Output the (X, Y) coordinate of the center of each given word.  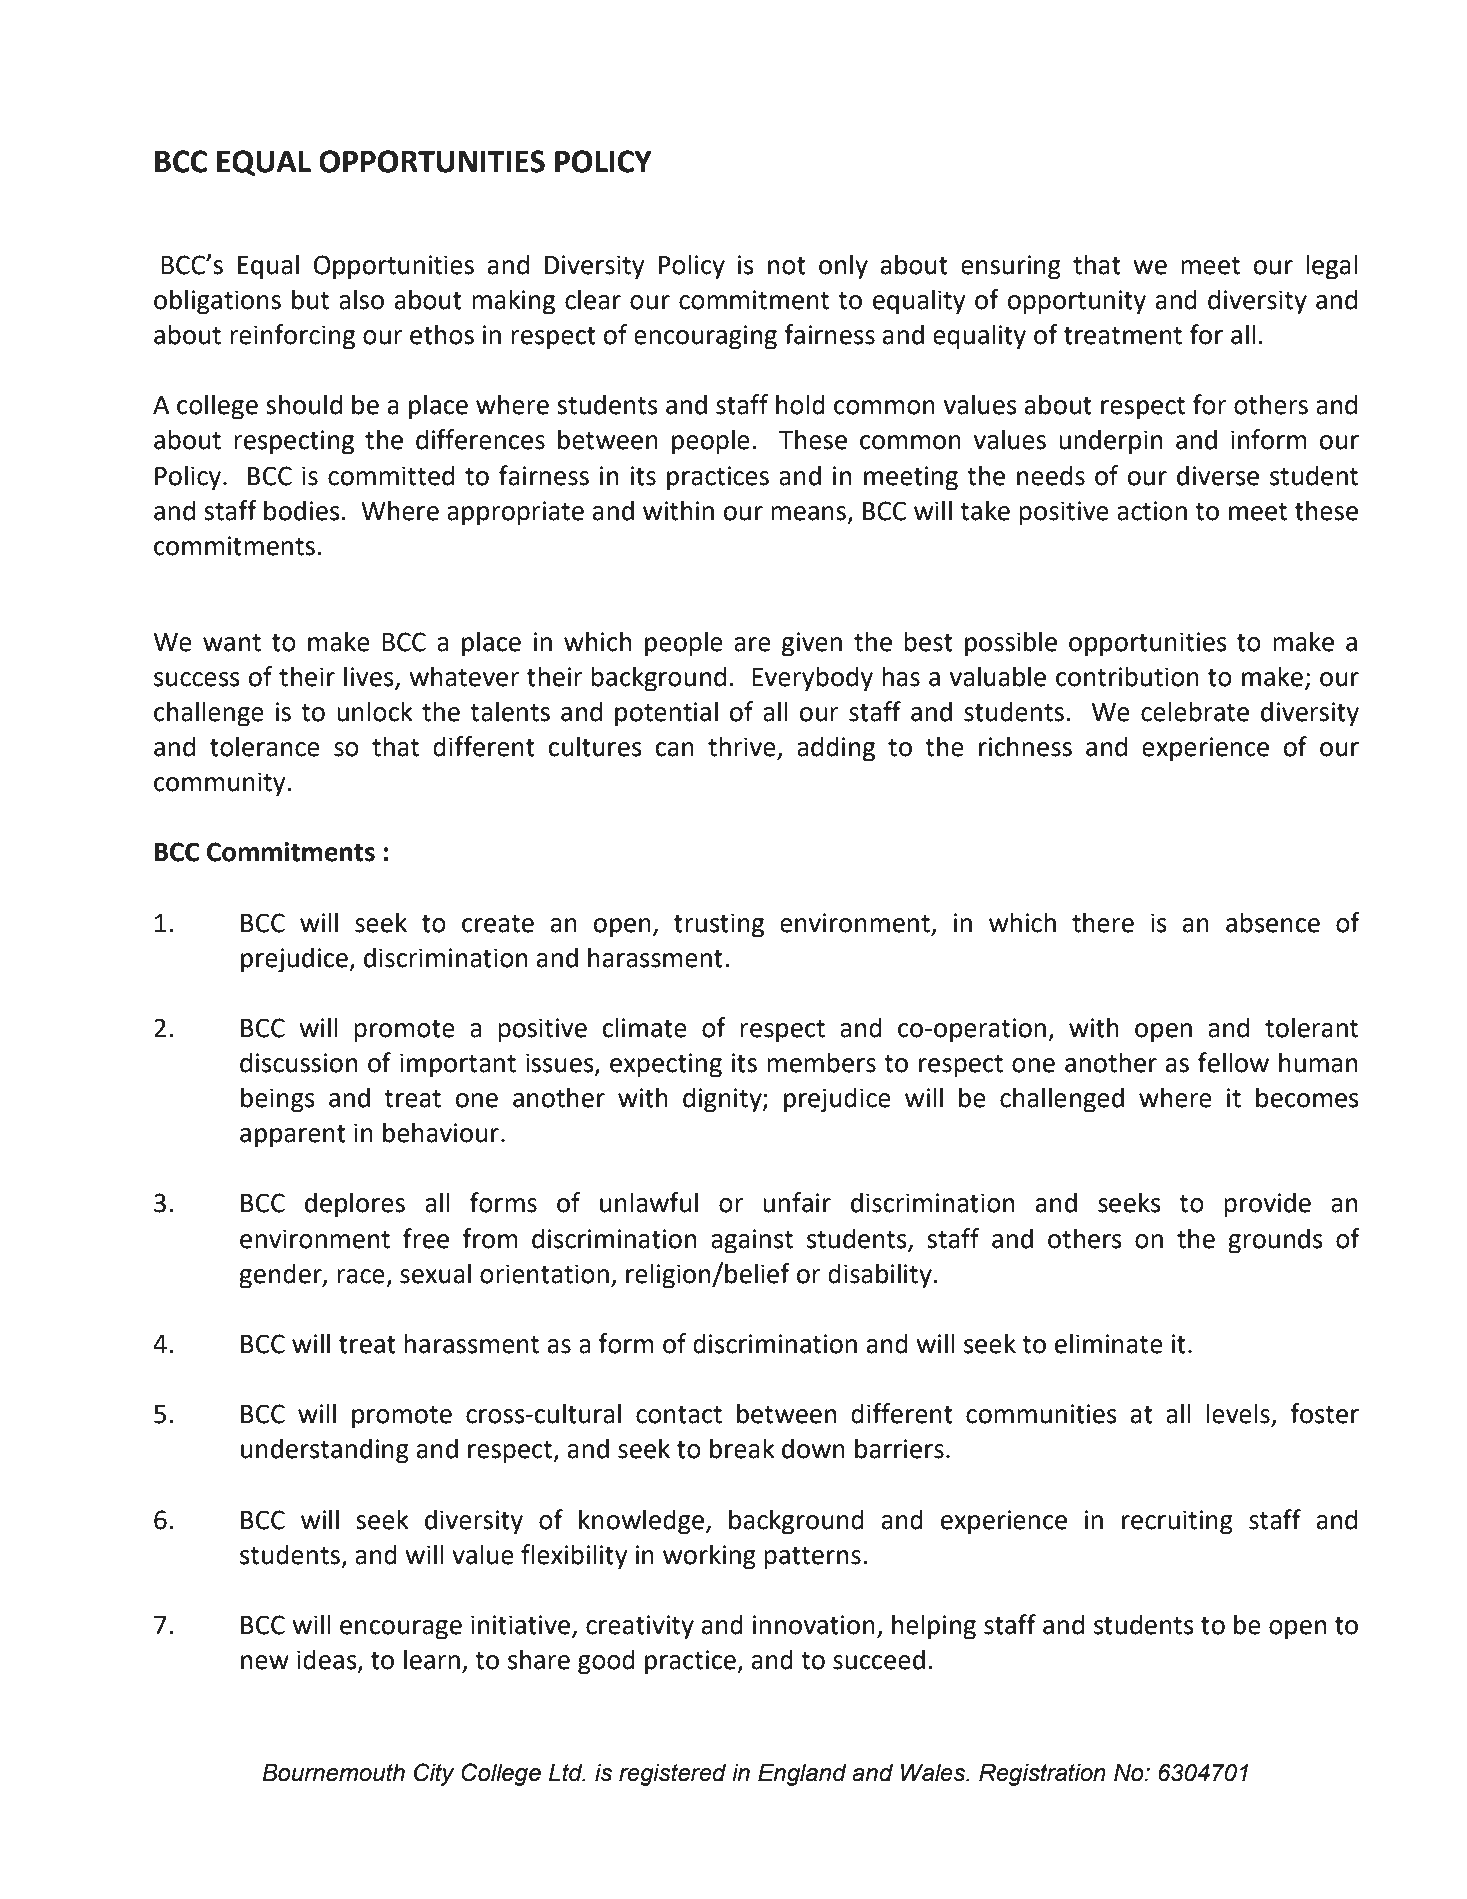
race (361, 1276)
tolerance (265, 746)
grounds (1275, 1241)
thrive (743, 747)
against (752, 1241)
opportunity (1077, 302)
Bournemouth (333, 1772)
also (361, 299)
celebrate (1195, 711)
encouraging (705, 337)
